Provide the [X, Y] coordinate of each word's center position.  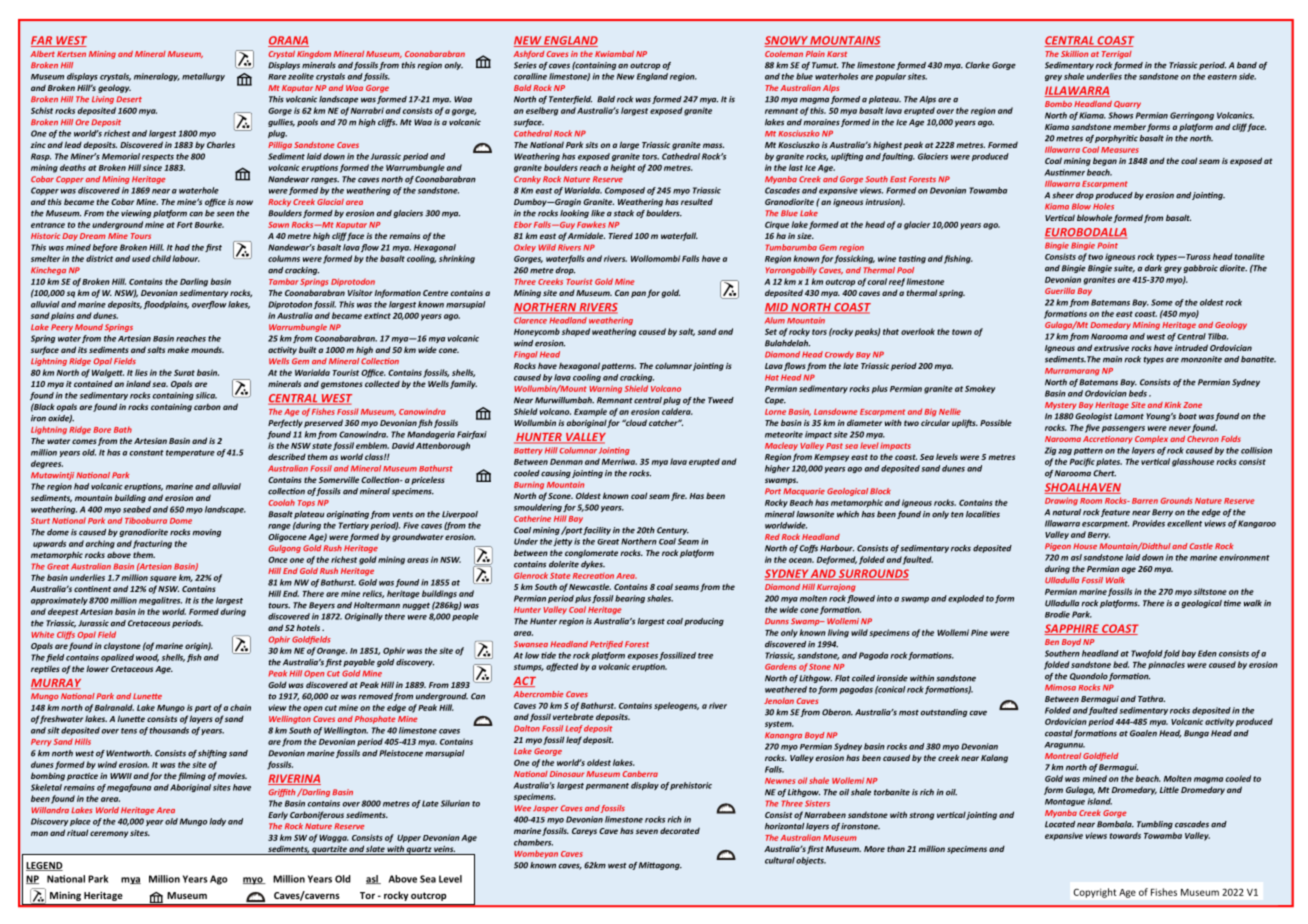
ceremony [109, 834]
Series [525, 65]
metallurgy [203, 77]
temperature [190, 453]
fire [679, 496]
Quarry [1127, 105]
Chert [1104, 473]
